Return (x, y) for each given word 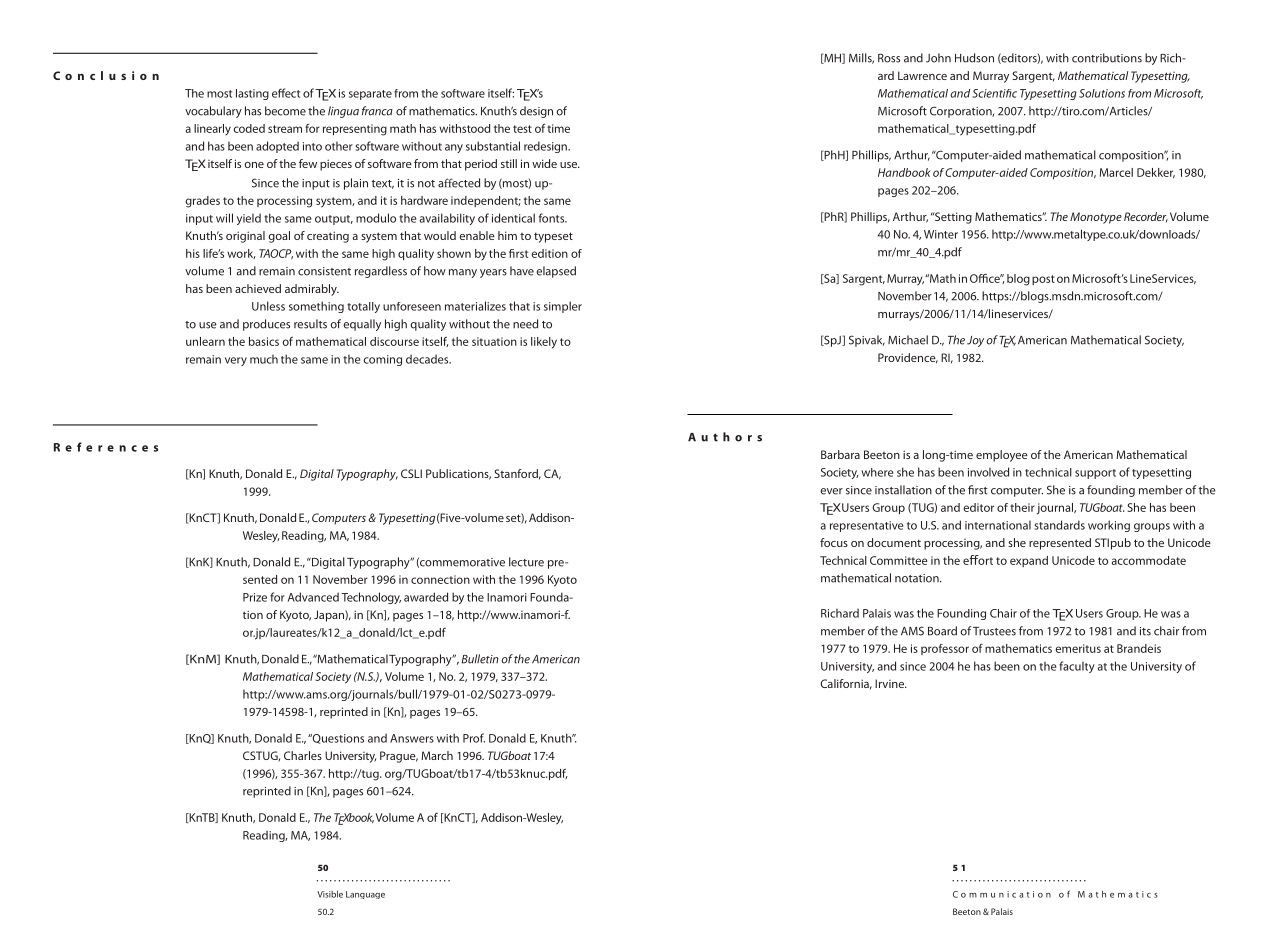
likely (544, 343)
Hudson (974, 58)
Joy (975, 341)
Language (365, 895)
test (522, 129)
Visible (330, 894)
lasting (252, 94)
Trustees (994, 631)
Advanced (313, 597)
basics (264, 341)
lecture (526, 562)
